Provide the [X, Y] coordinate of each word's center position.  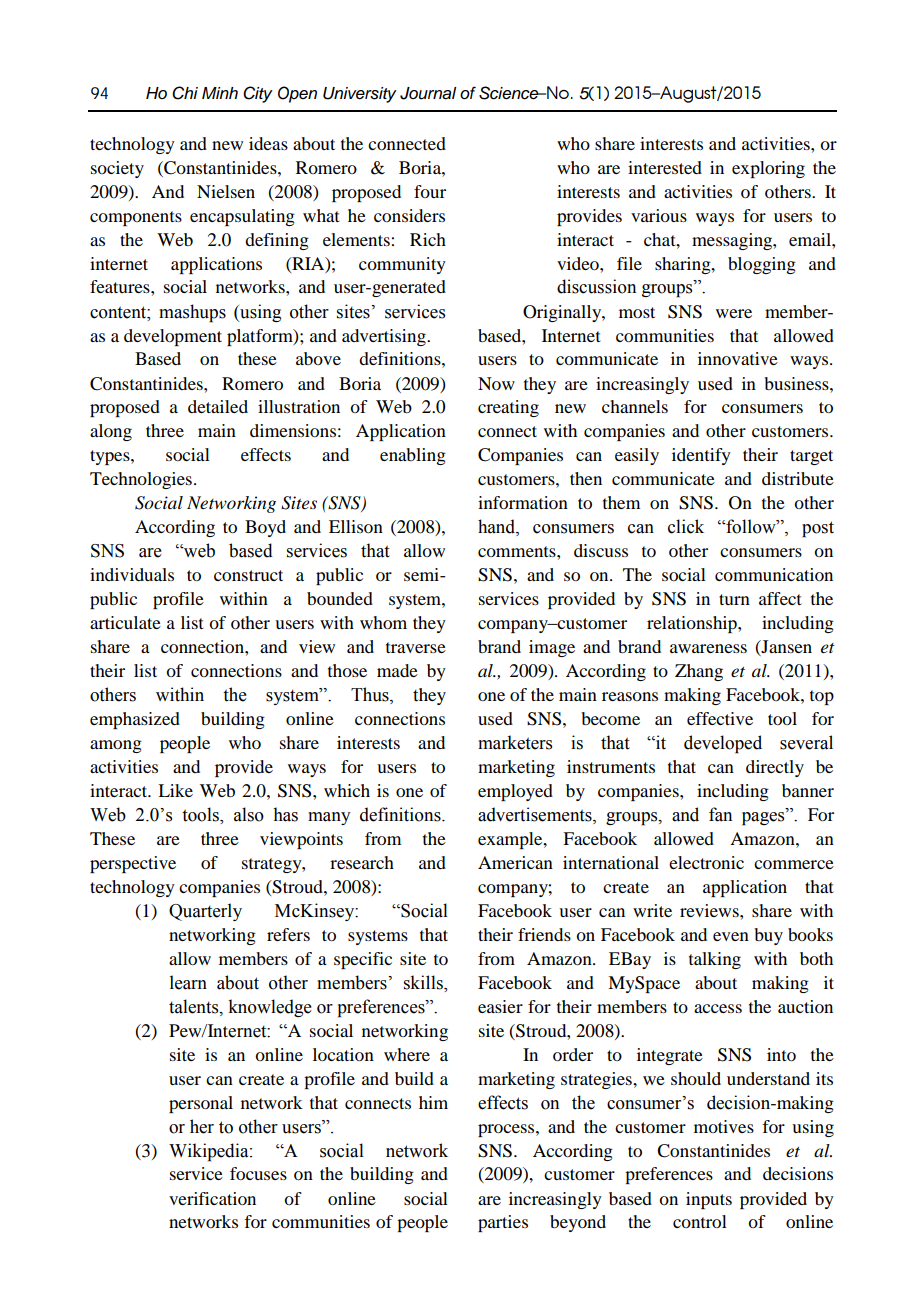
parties [503, 1223]
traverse [416, 647]
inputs [709, 1200]
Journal [428, 93]
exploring [768, 169]
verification [212, 1198]
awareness [708, 648]
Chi [185, 93]
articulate [125, 622]
